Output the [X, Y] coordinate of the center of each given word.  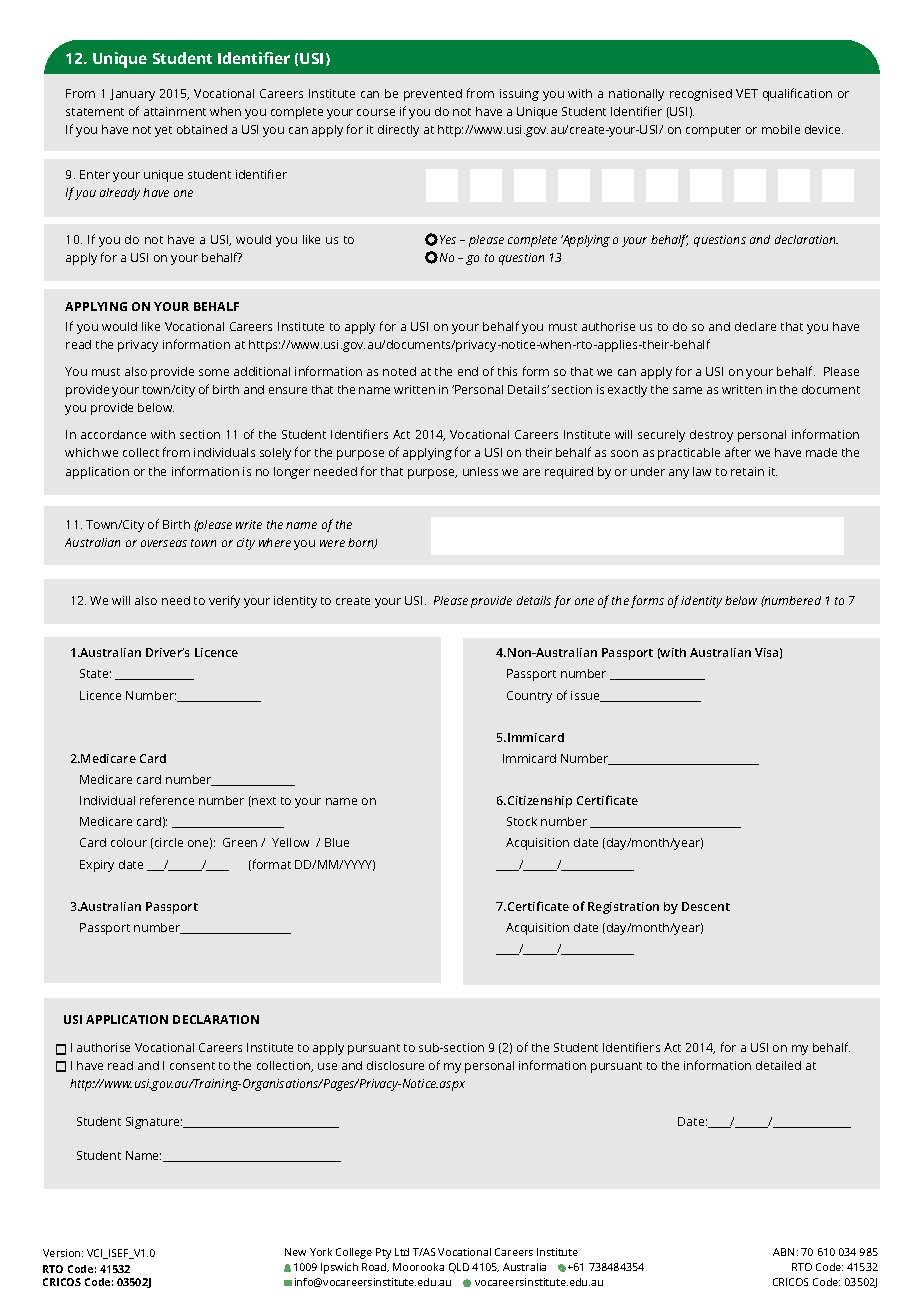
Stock [522, 821]
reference [167, 800]
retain [747, 471]
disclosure [395, 1065]
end [468, 371]
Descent [706, 906]
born [362, 543]
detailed [778, 1065]
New [295, 1252]
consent [192, 1066]
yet [163, 131]
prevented [433, 95]
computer [713, 131]
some [214, 372]
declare [755, 326]
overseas [164, 543]
